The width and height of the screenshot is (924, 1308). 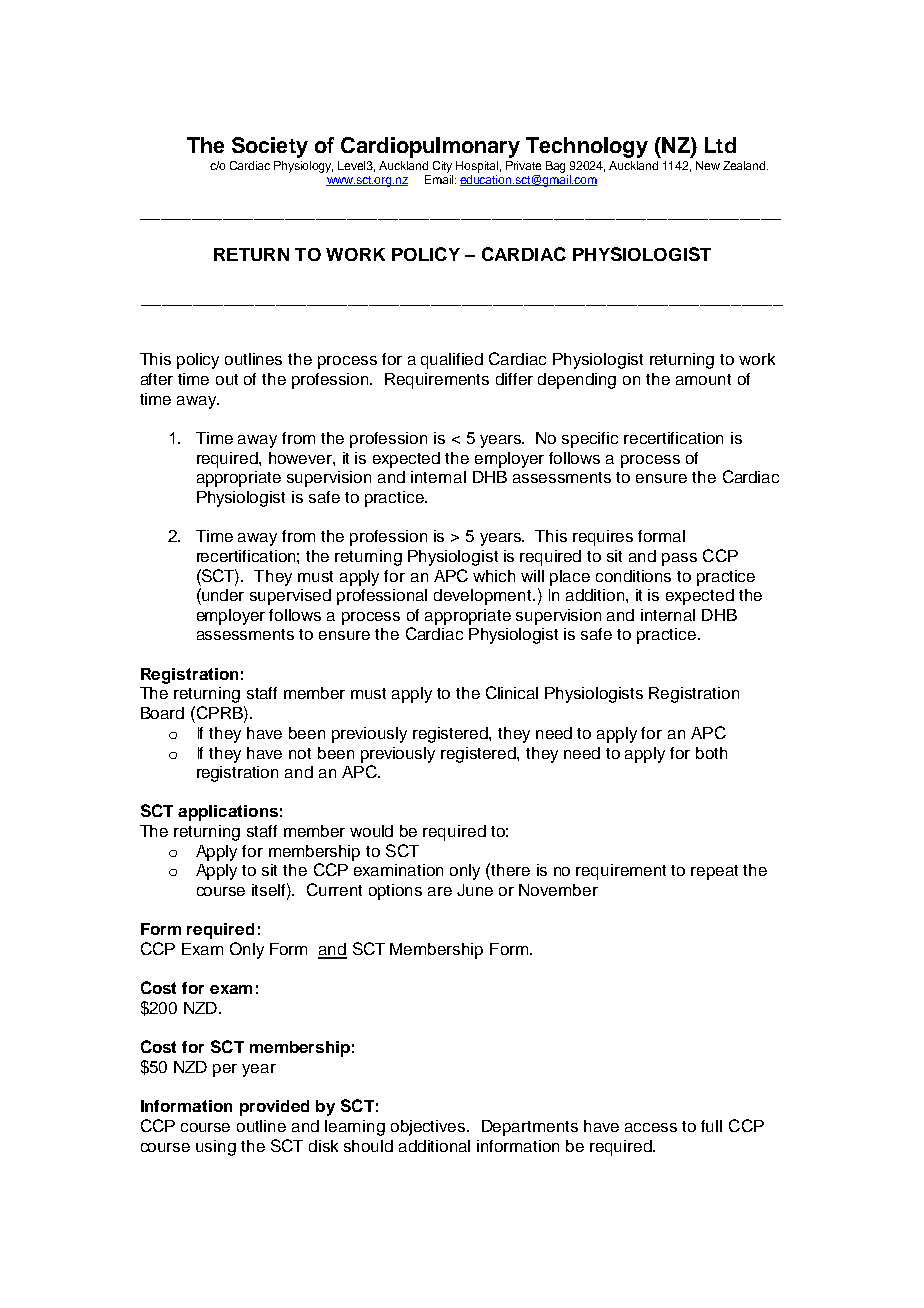 I want to click on after, so click(x=157, y=379).
